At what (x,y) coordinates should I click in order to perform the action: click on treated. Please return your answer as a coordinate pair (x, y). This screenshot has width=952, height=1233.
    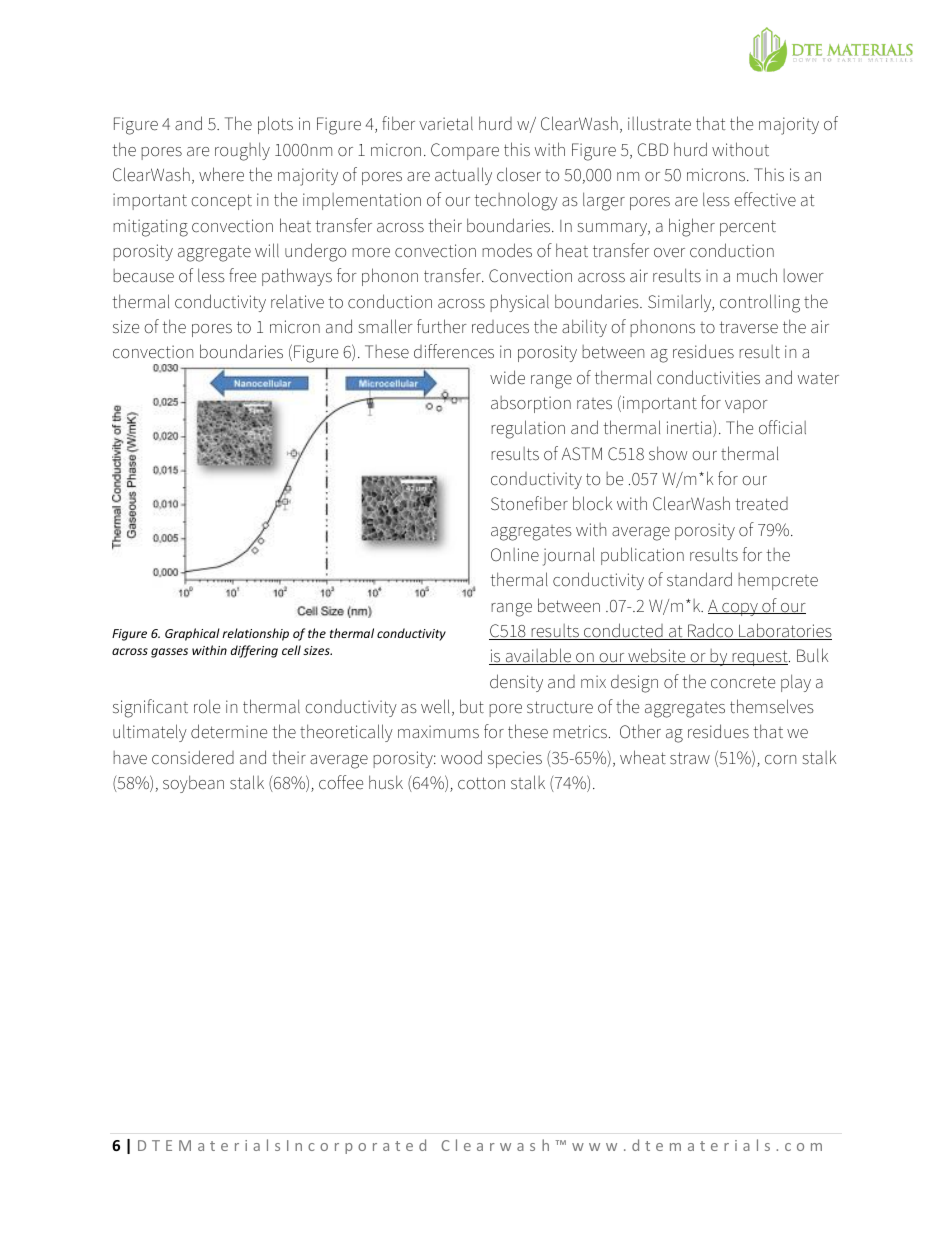
    Looking at the image, I should click on (761, 504).
